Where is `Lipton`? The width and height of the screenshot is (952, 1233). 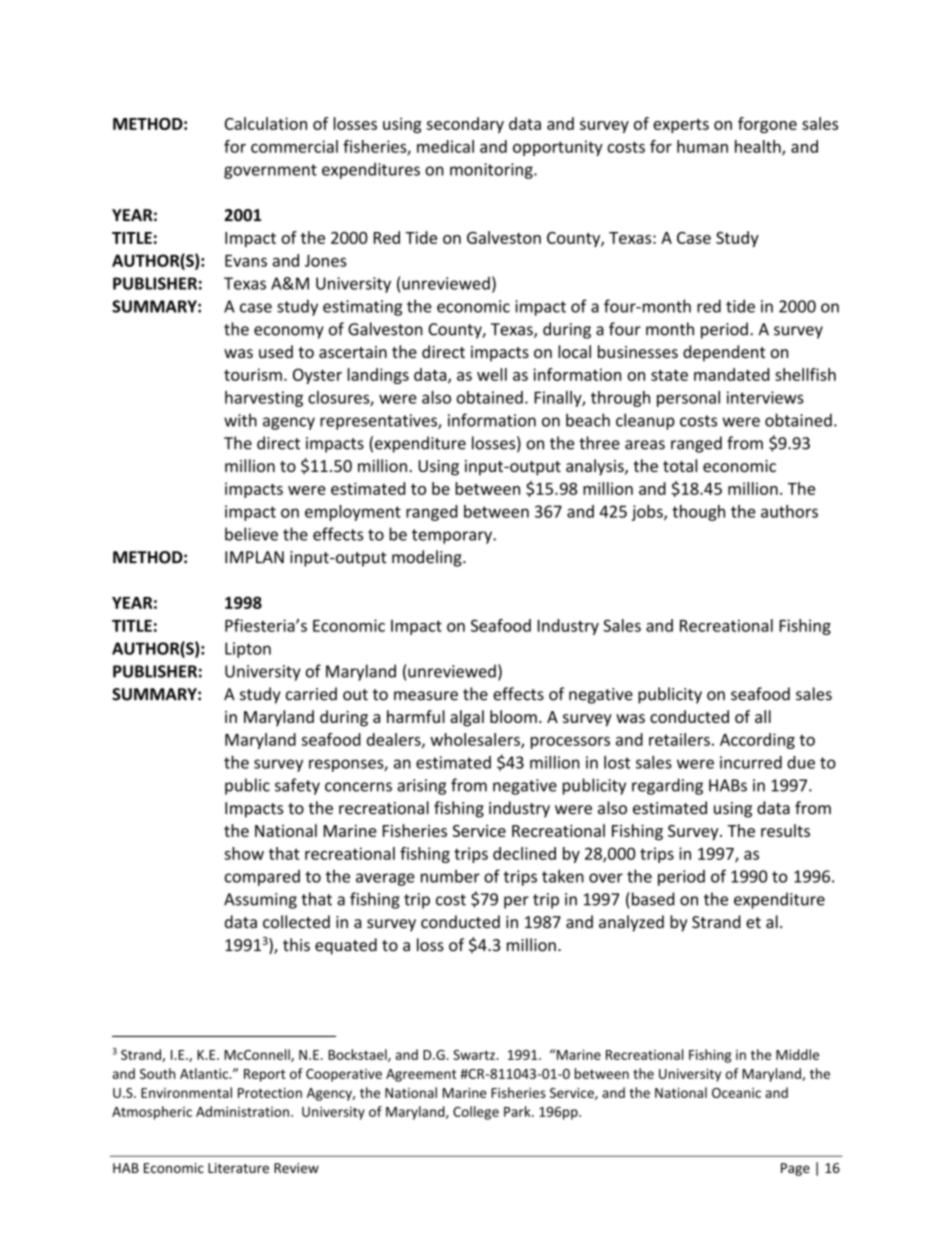
Lipton is located at coordinates (248, 650).
